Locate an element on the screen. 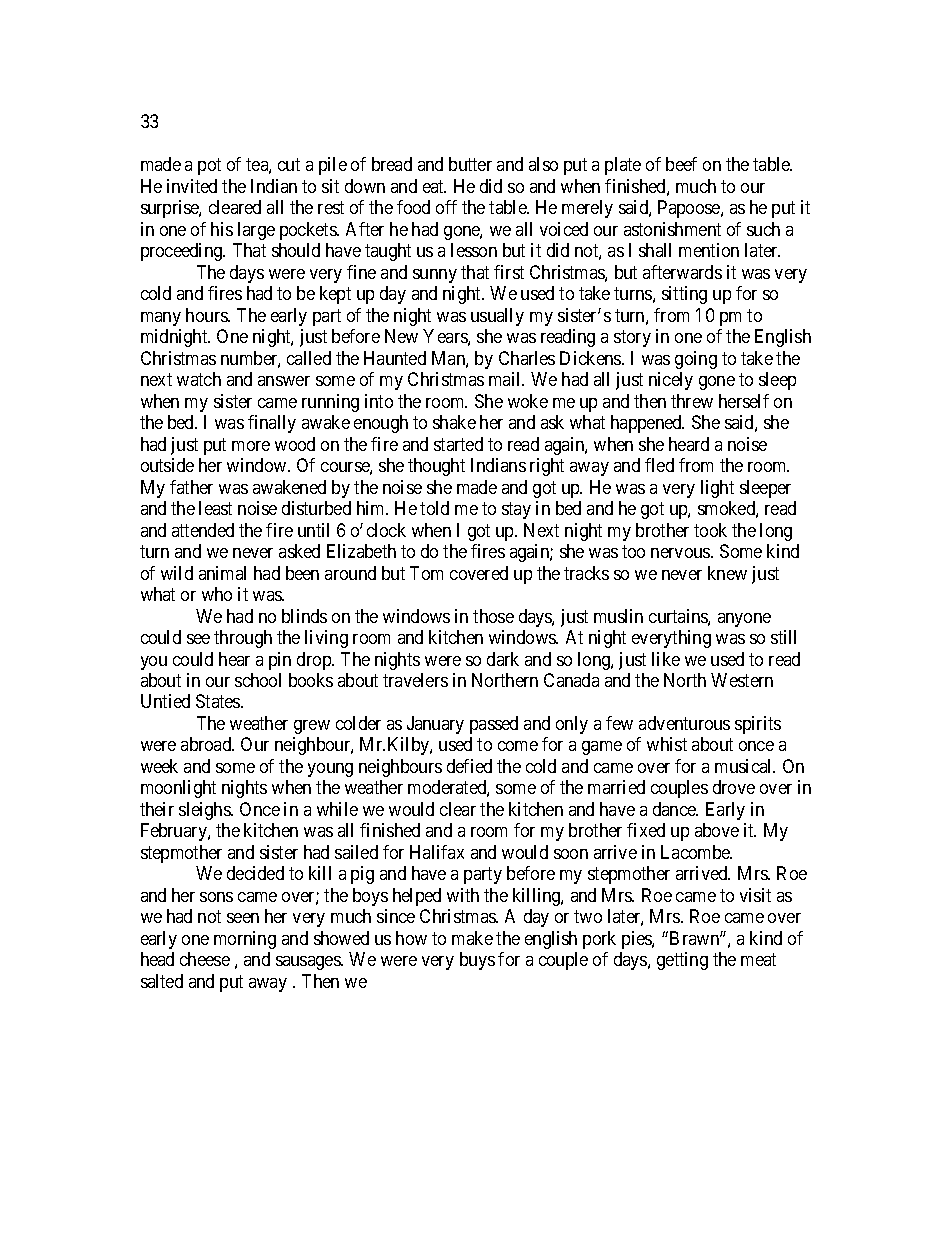 The image size is (952, 1233). Papoose is located at coordinates (690, 209).
